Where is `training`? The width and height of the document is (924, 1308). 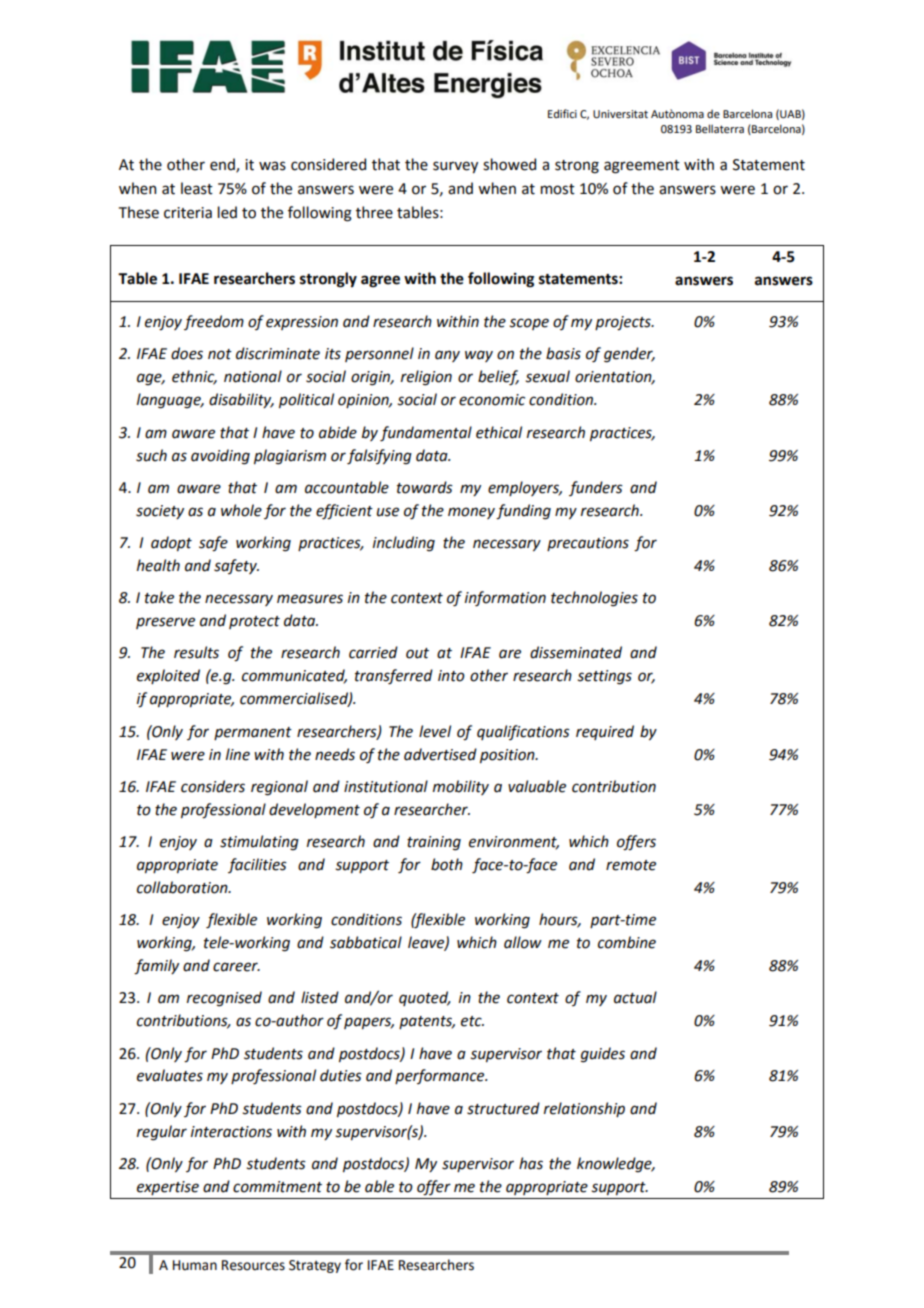
training is located at coordinates (434, 843).
